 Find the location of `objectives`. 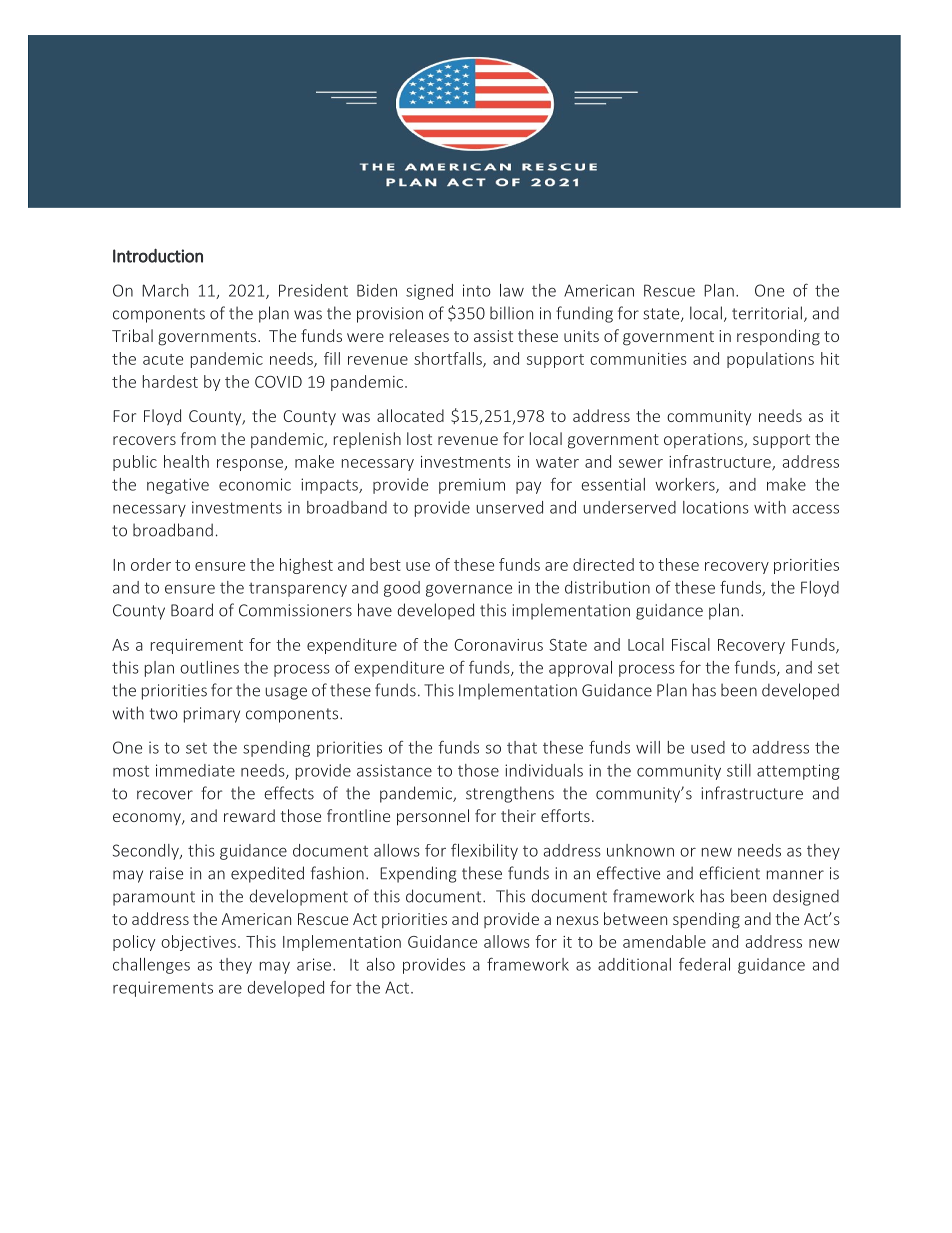

objectives is located at coordinates (198, 943).
